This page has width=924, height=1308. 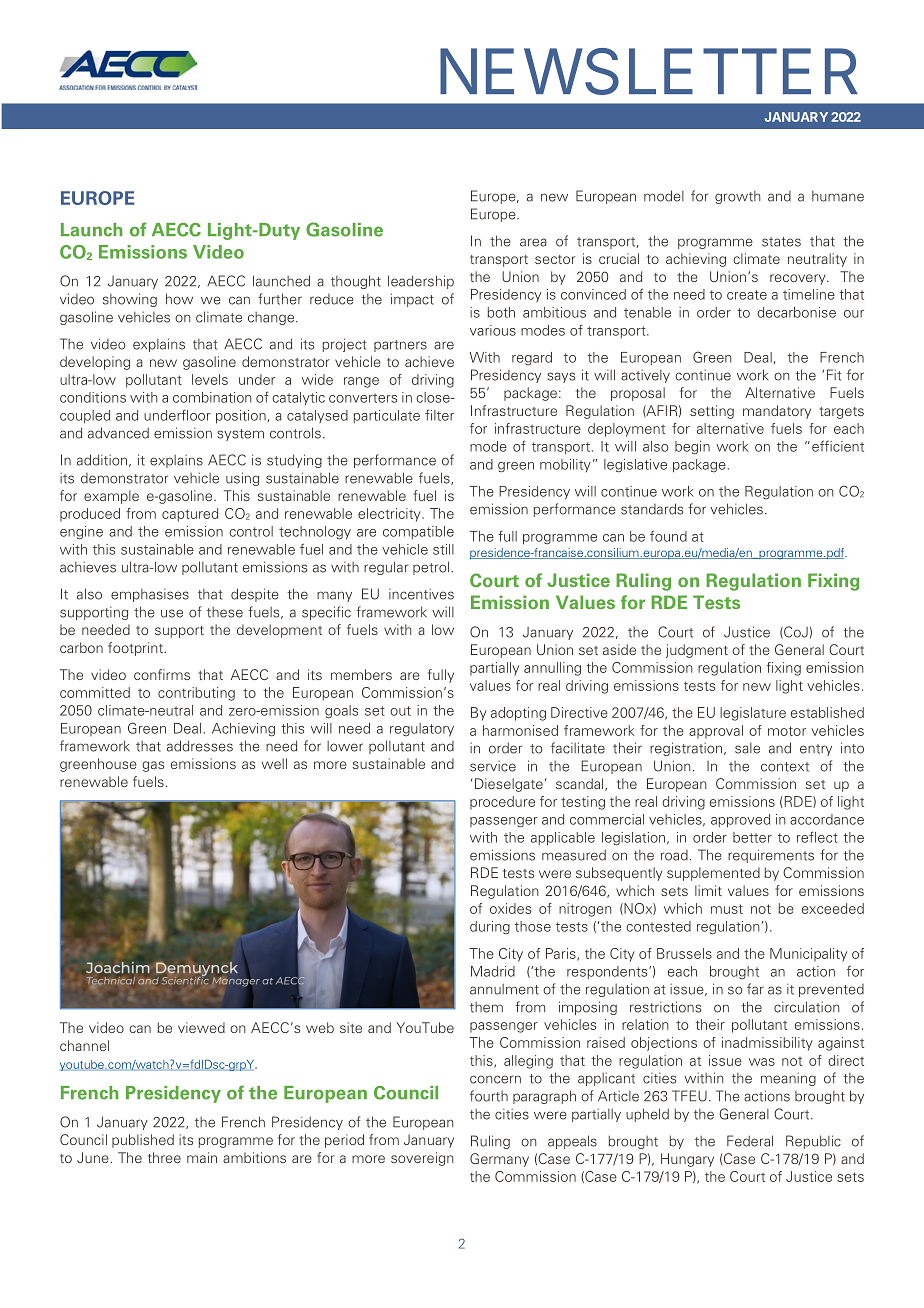 What do you see at coordinates (649, 71) in the page?
I see `NEWSLETTER` at bounding box center [649, 71].
